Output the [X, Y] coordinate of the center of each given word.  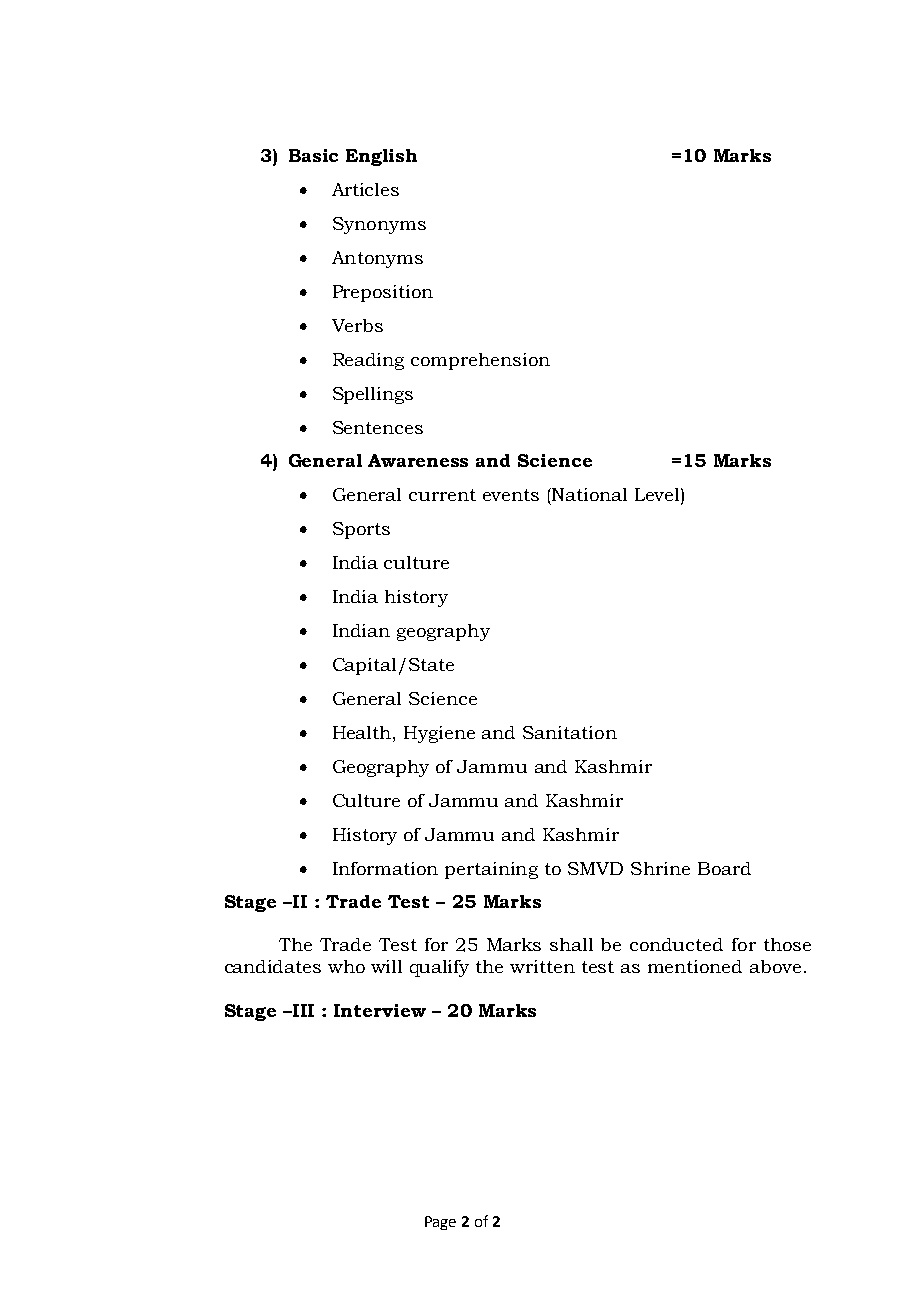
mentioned [695, 966]
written [542, 966]
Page [440, 1223]
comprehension [480, 361]
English [381, 157]
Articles [365, 189]
